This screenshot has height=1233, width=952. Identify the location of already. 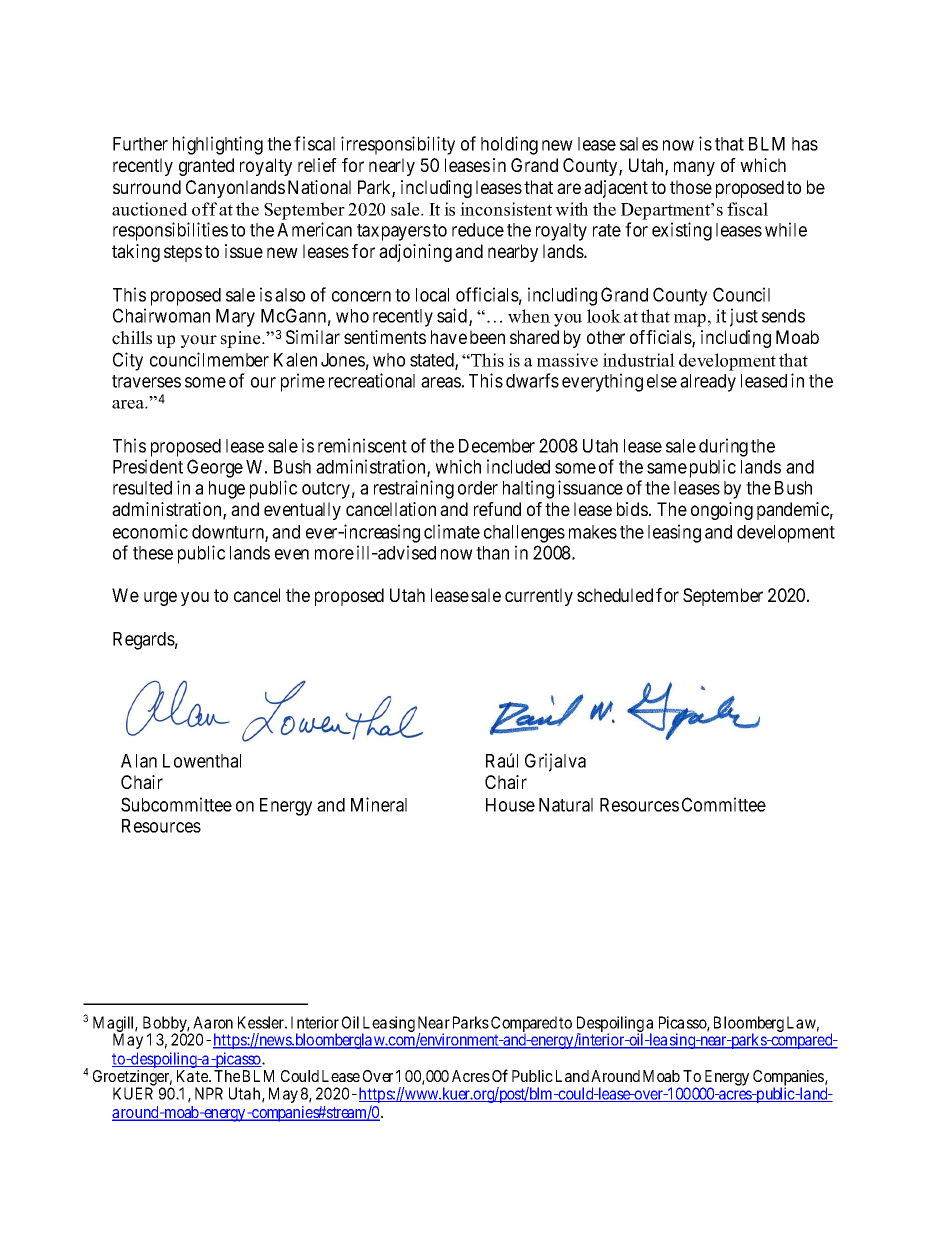
(708, 383).
